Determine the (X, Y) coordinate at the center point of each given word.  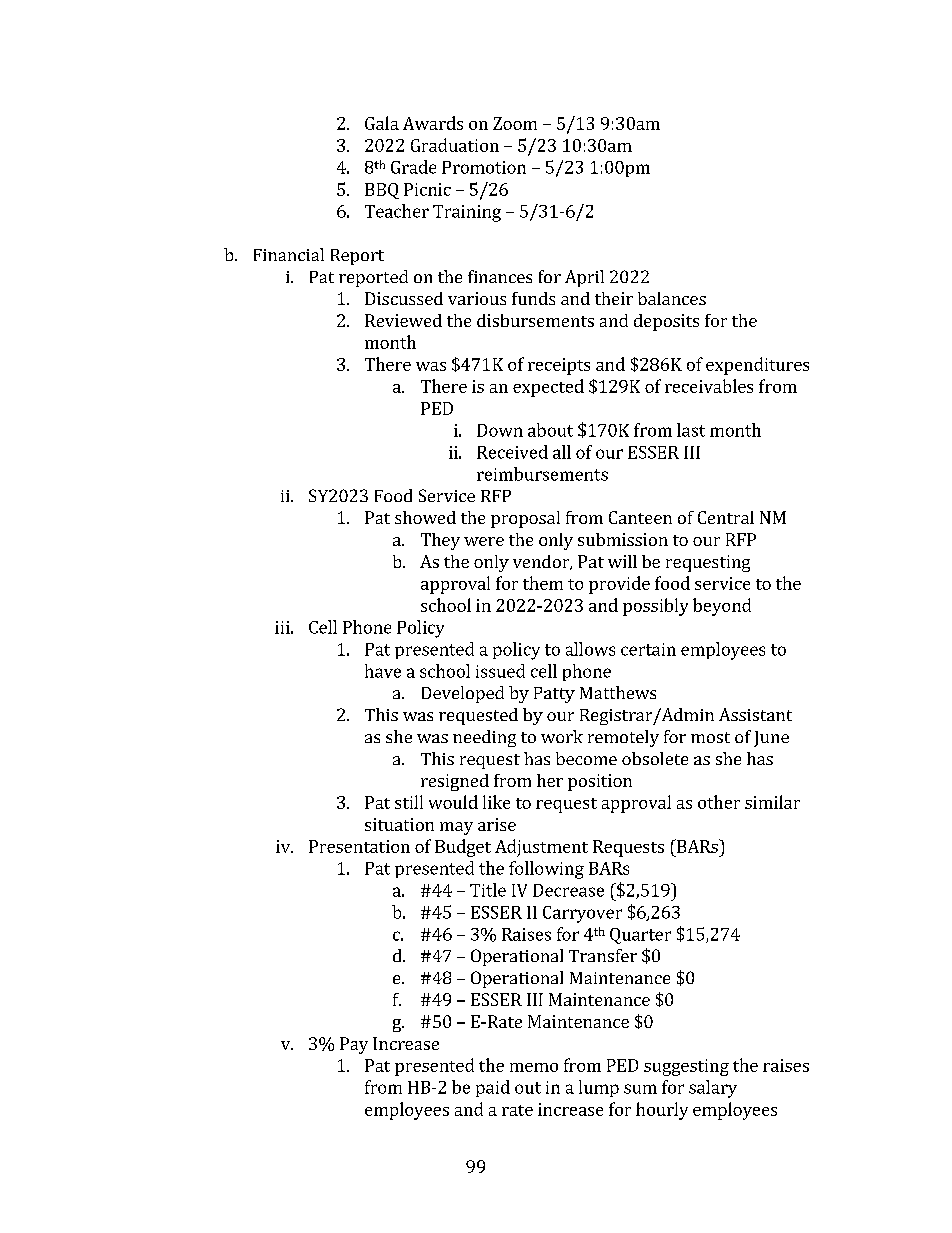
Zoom (515, 123)
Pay (354, 1045)
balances (672, 298)
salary (713, 1089)
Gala (382, 123)
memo (534, 1067)
